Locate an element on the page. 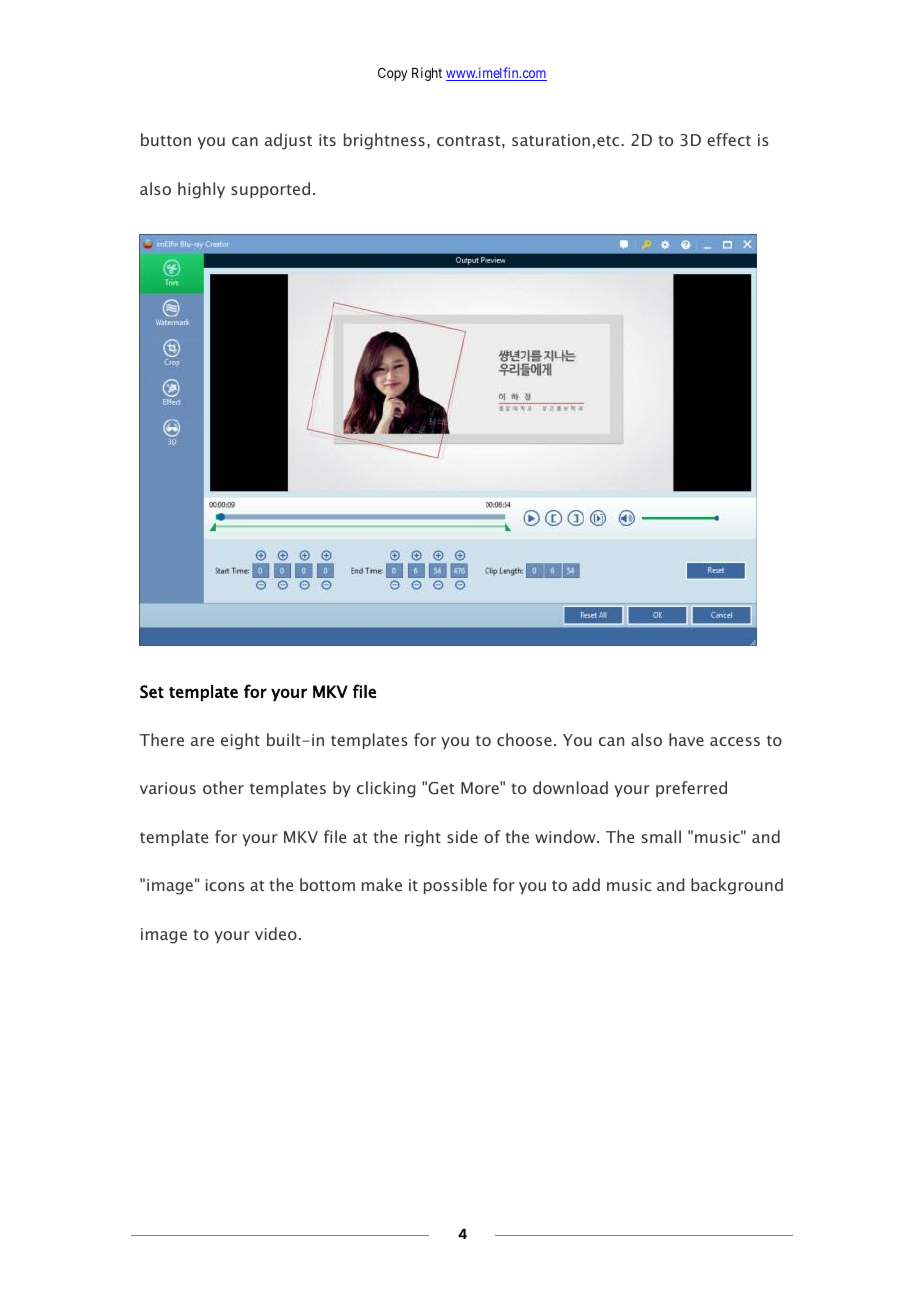 The image size is (924, 1308). adjust is located at coordinates (288, 141).
